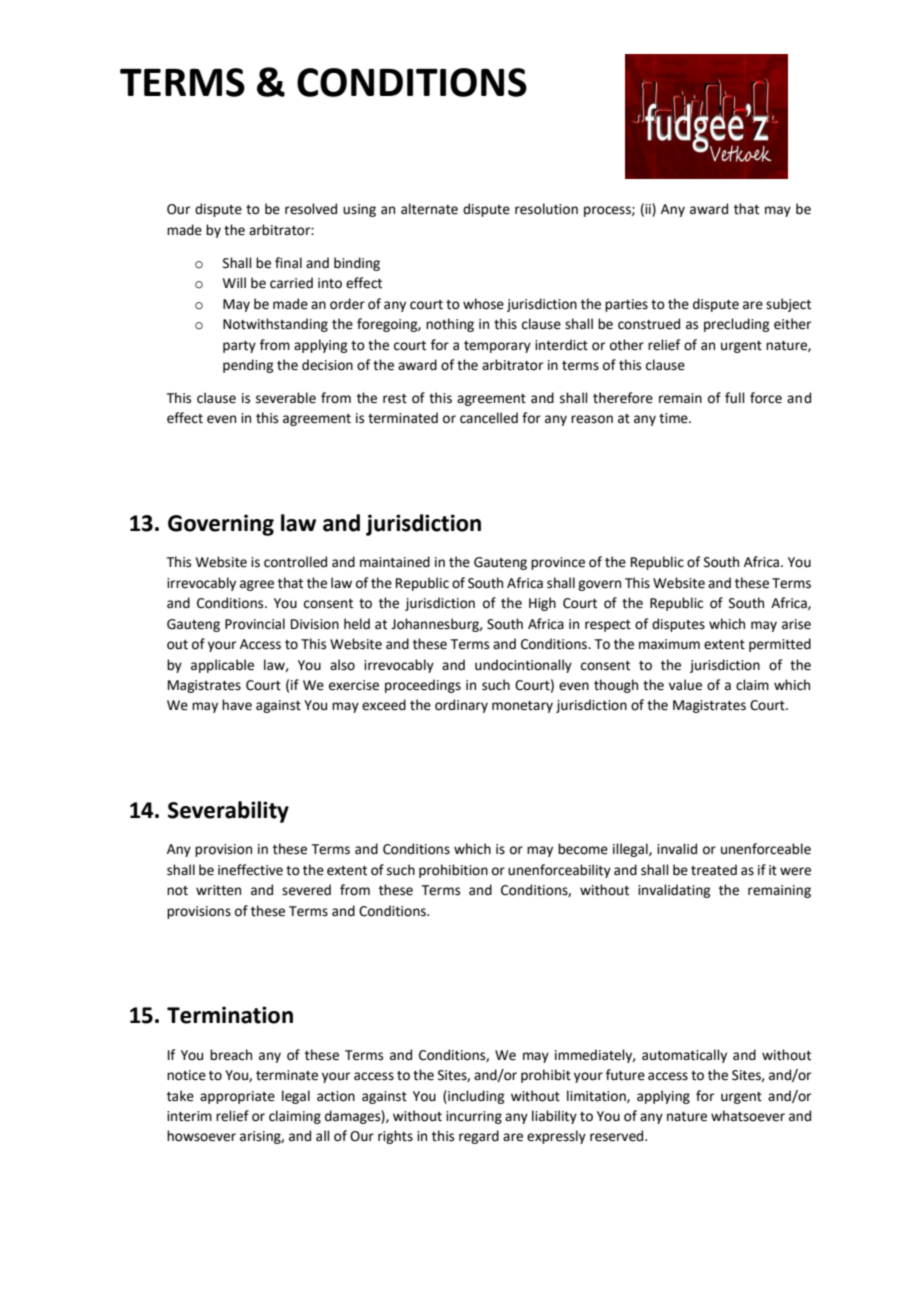 This screenshot has height=1308, width=924. What do you see at coordinates (288, 263) in the screenshot?
I see `final` at bounding box center [288, 263].
